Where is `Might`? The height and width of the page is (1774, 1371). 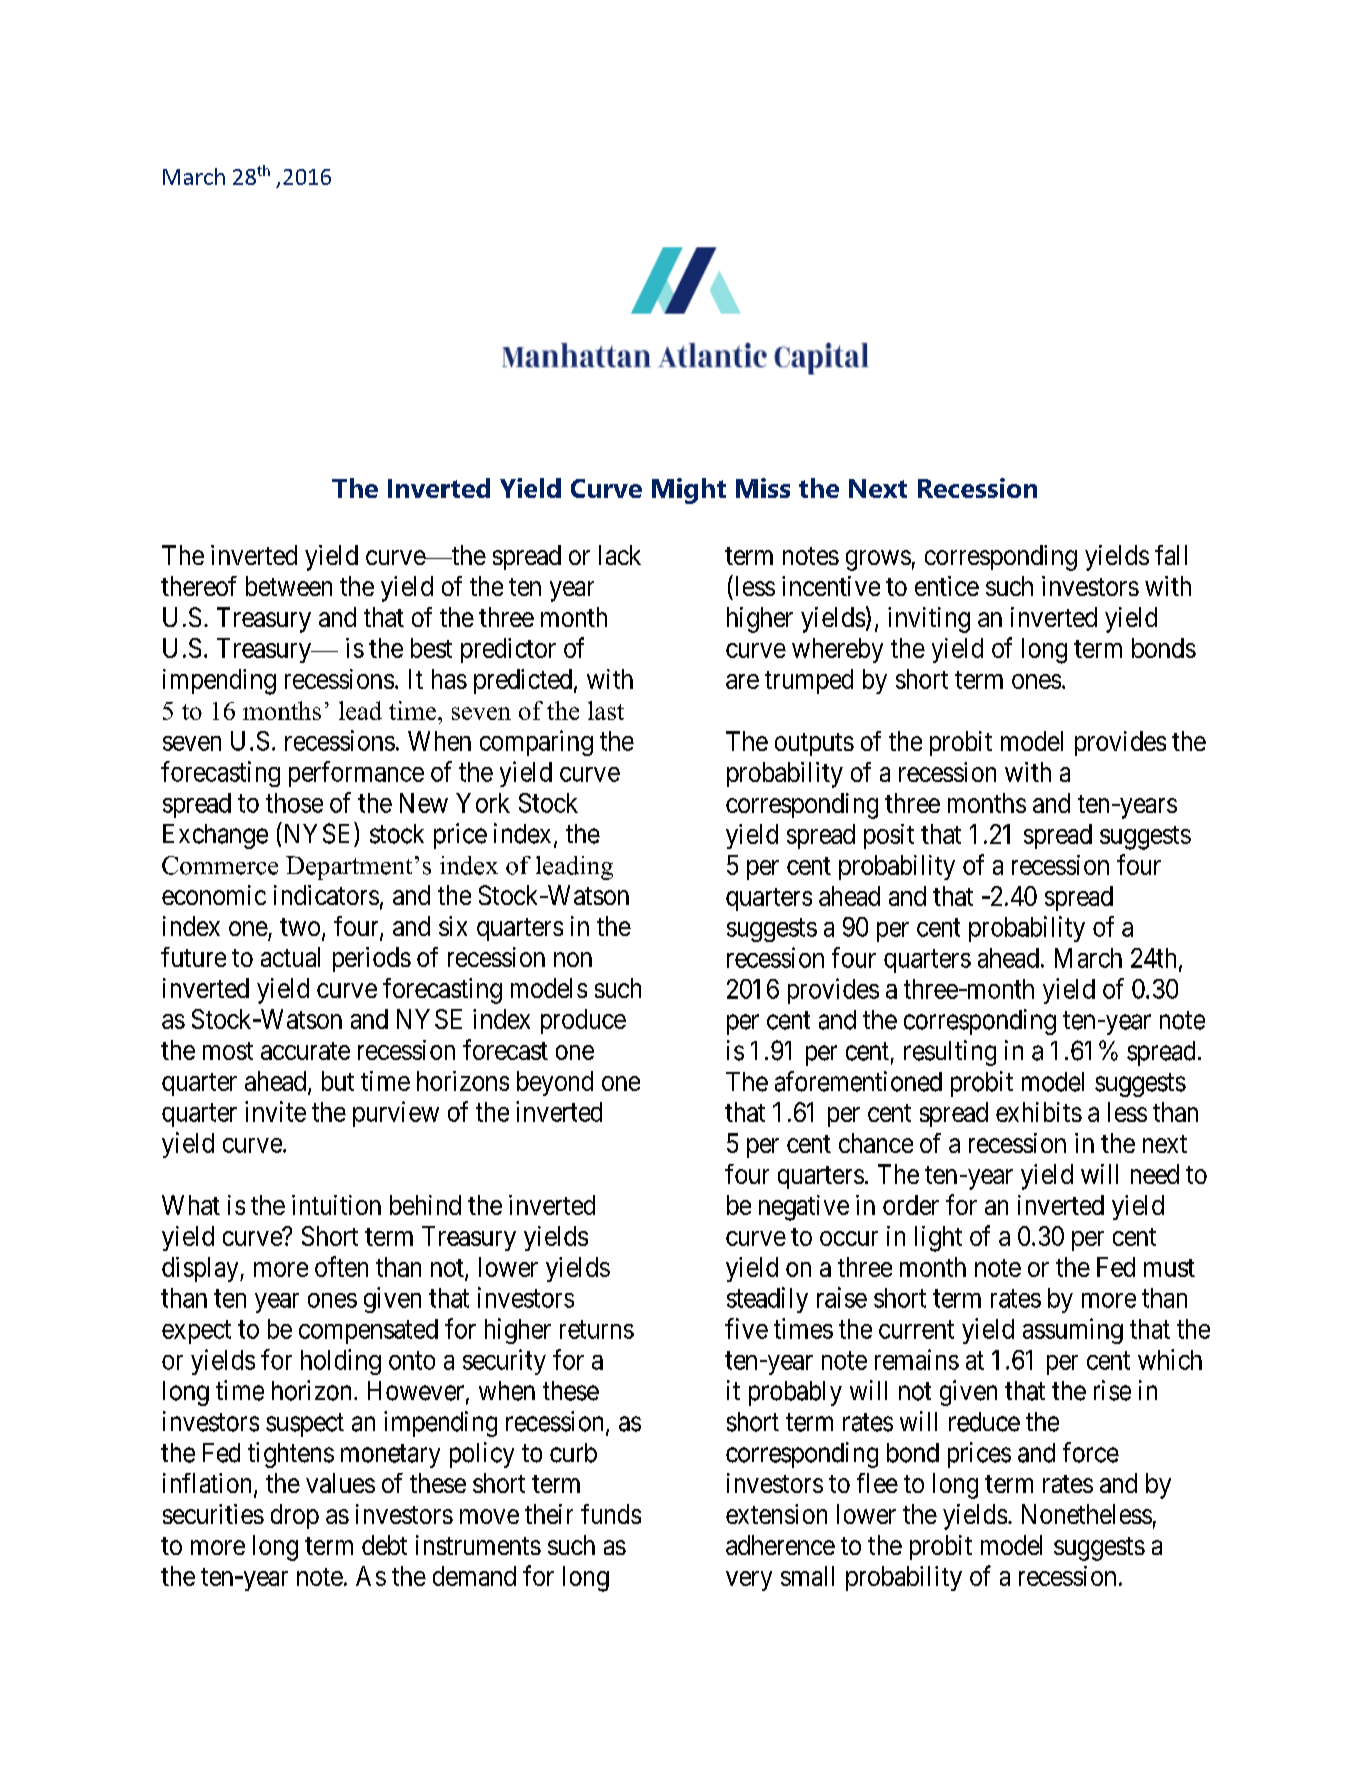
Might is located at coordinates (689, 491).
